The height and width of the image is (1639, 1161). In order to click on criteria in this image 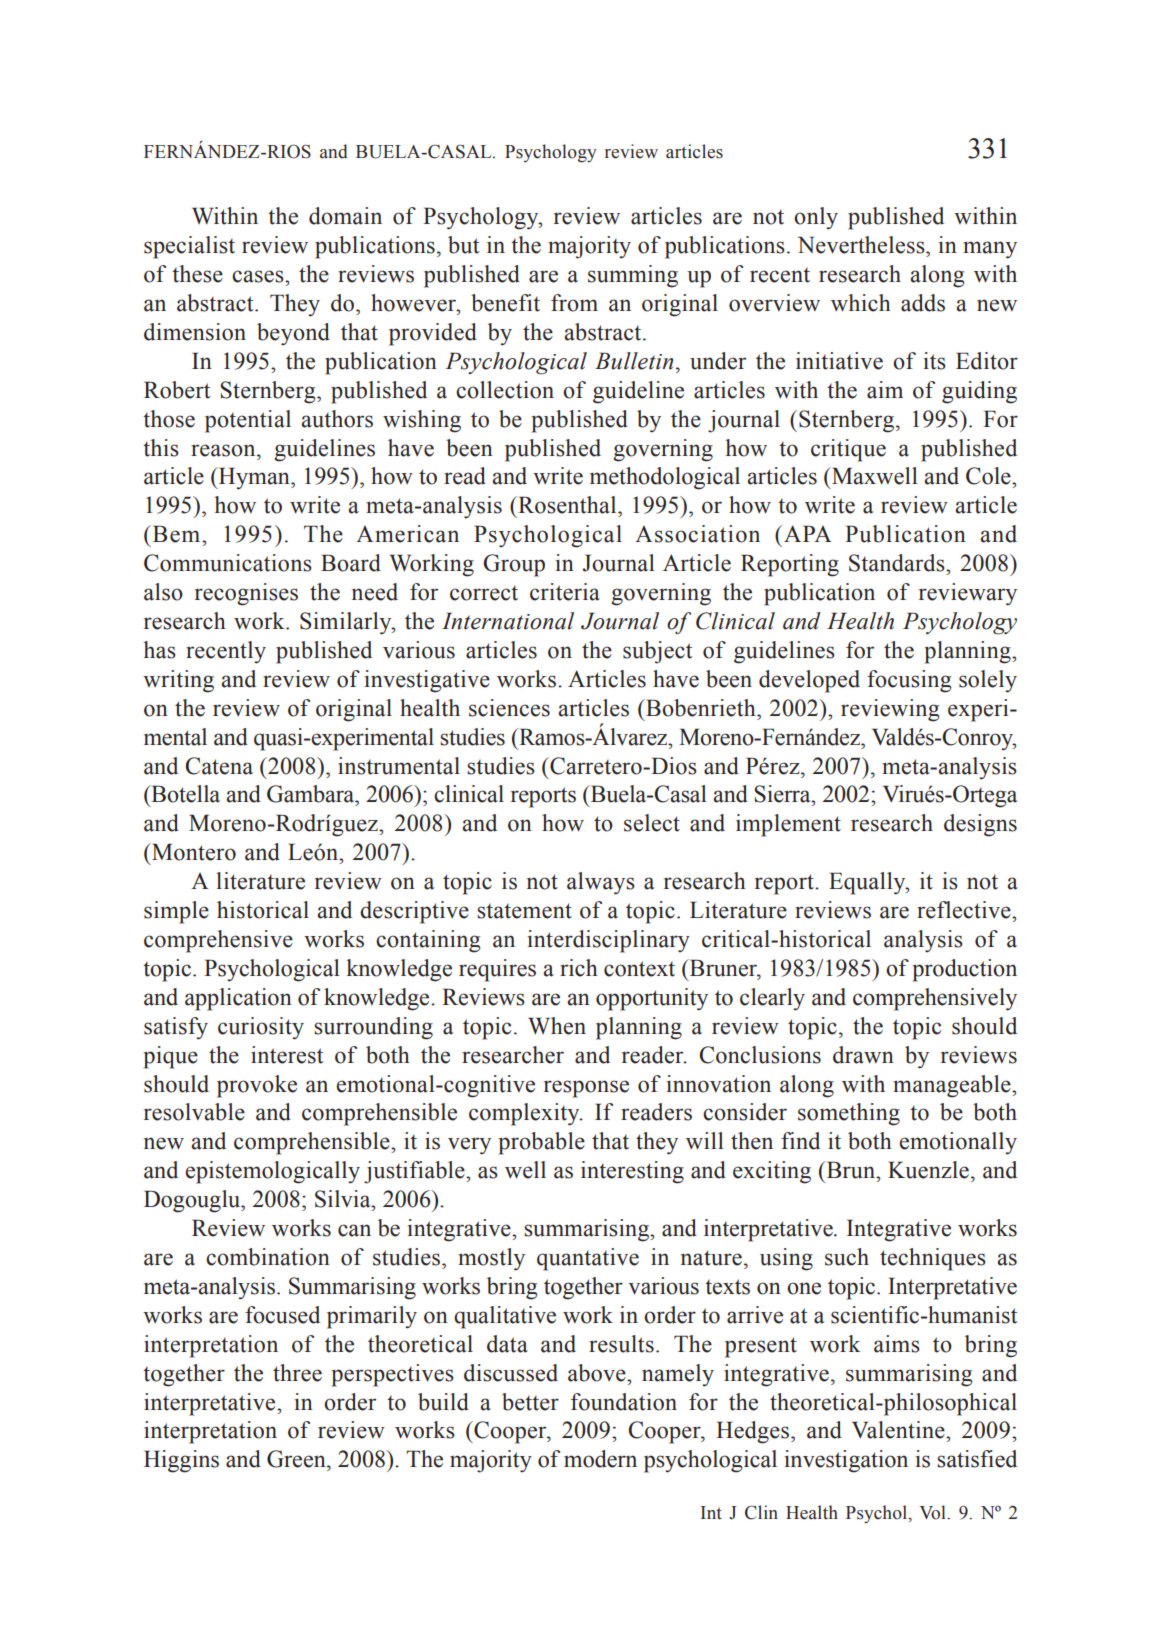, I will do `click(565, 592)`.
